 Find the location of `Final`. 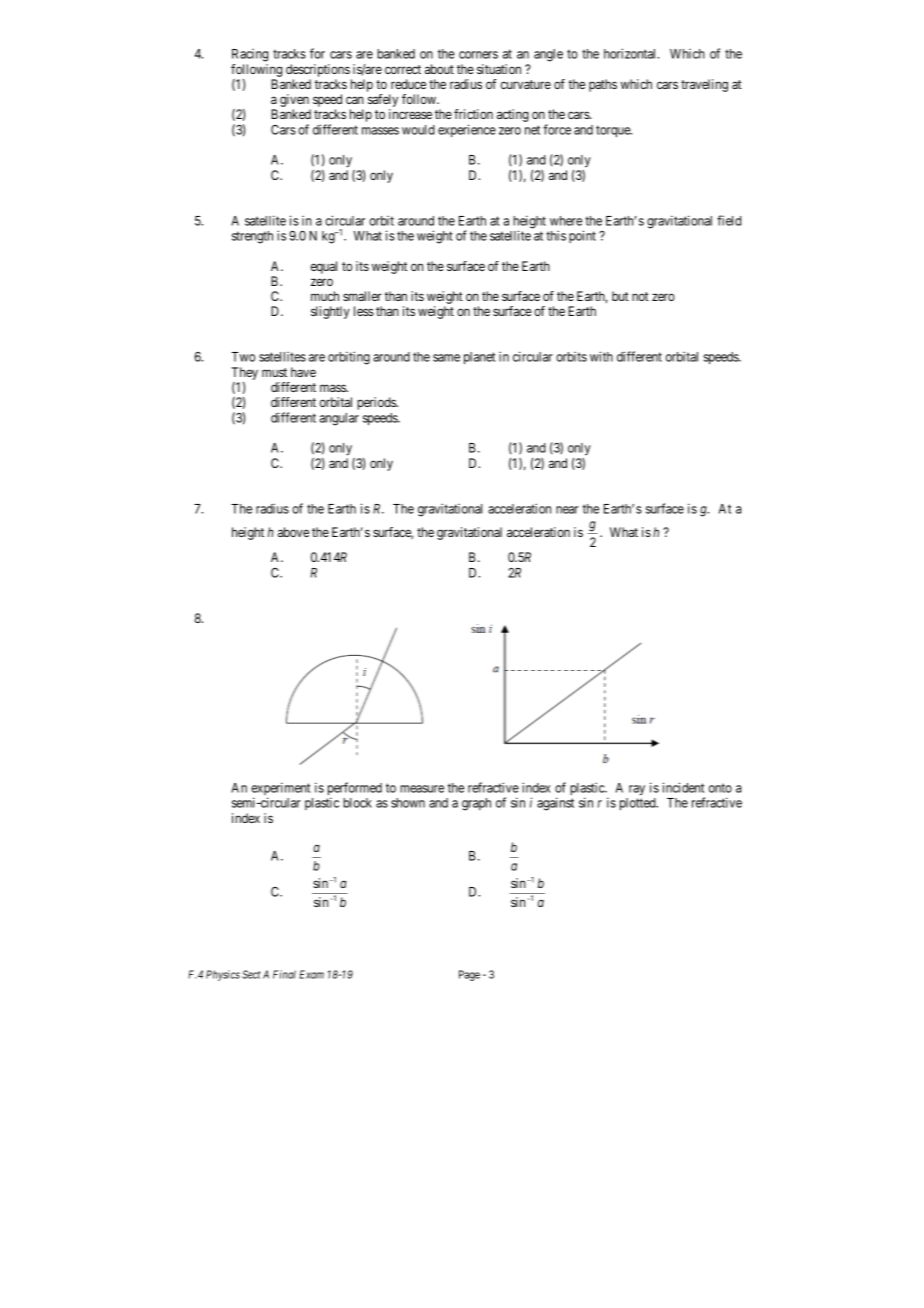

Final is located at coordinates (284, 974).
